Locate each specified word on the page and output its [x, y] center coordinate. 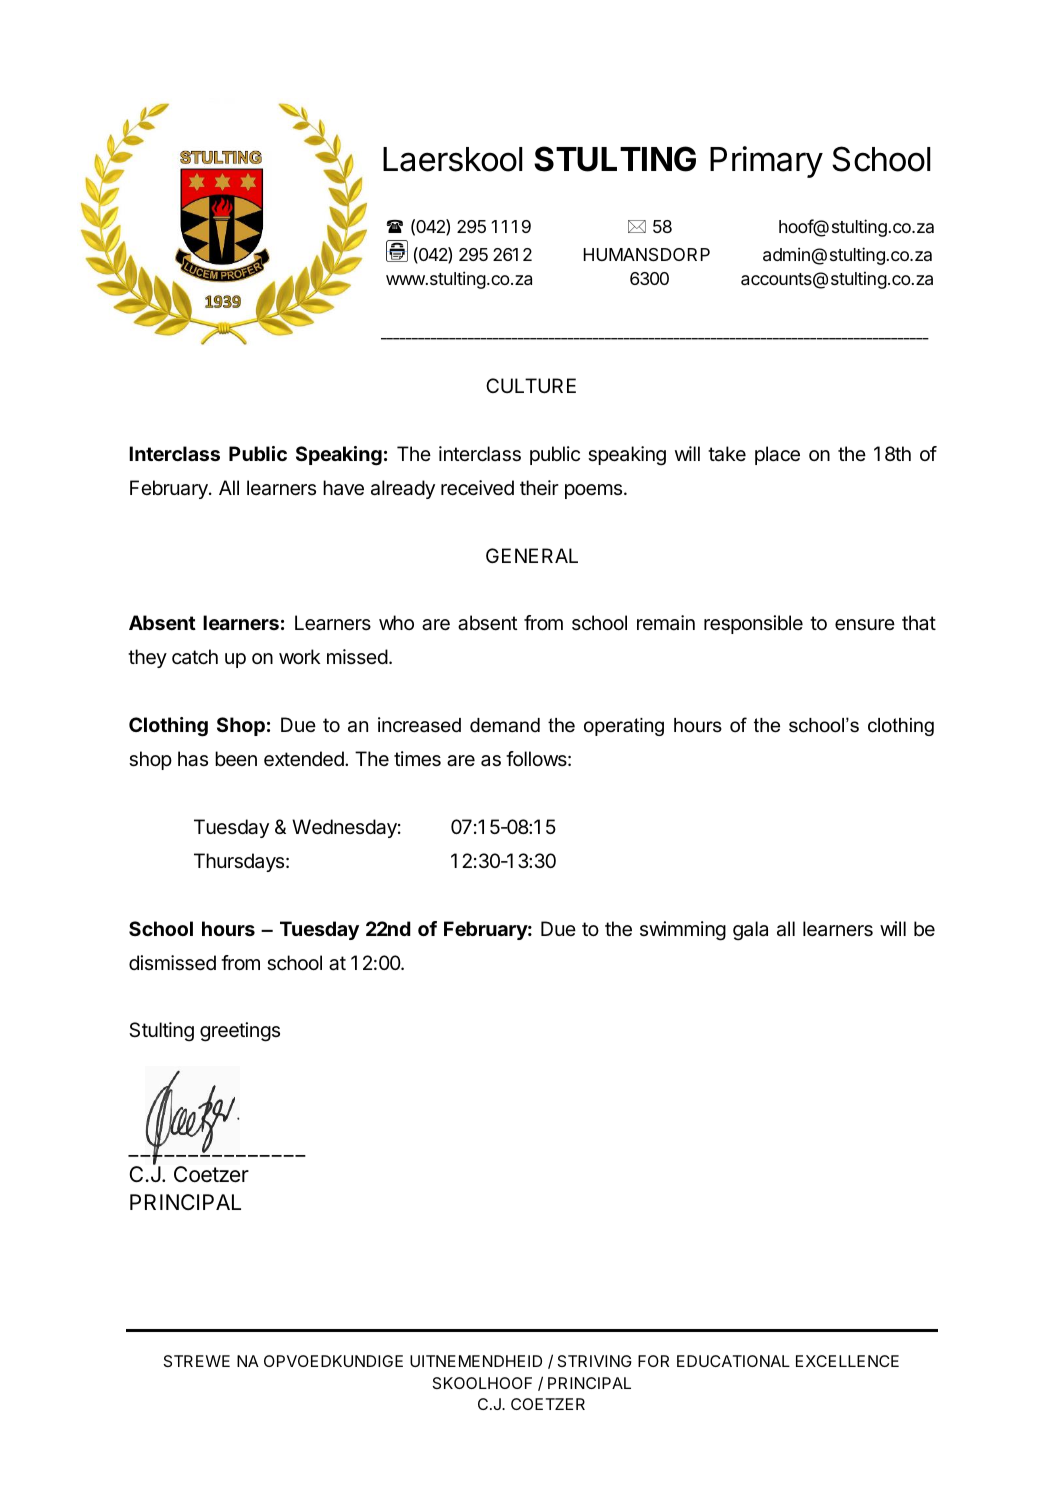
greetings [240, 1032]
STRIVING [595, 1361]
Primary [766, 162]
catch [195, 657]
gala [750, 931]
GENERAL [532, 555]
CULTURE [531, 385]
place [777, 455]
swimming [683, 931]
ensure [865, 625]
